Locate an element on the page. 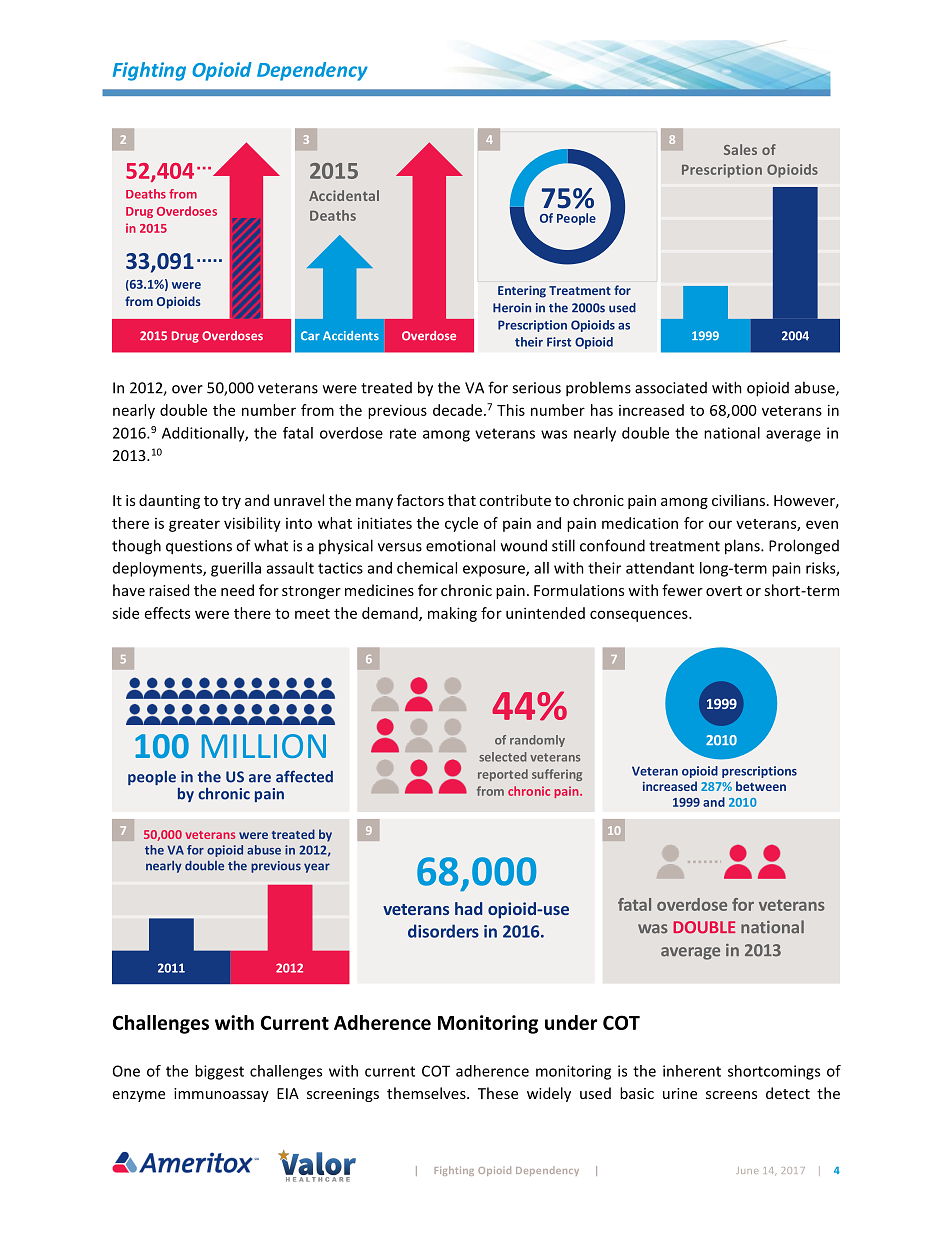 This image has width=952, height=1233. immunoassay is located at coordinates (221, 1095).
